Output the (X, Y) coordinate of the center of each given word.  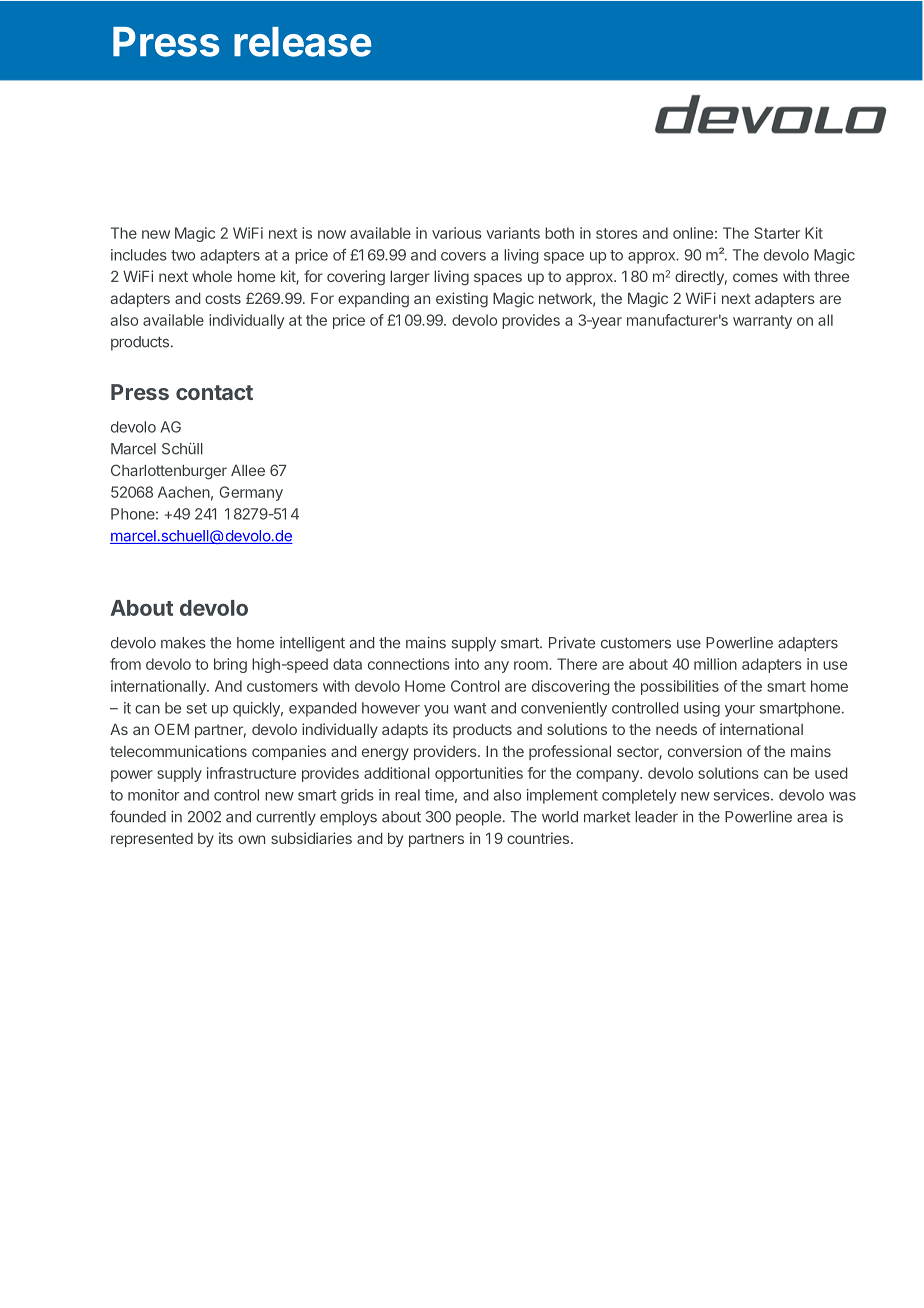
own (251, 839)
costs (223, 298)
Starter (777, 233)
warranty (762, 322)
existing (462, 300)
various (457, 233)
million (715, 664)
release (302, 42)
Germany (251, 493)
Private (572, 643)
